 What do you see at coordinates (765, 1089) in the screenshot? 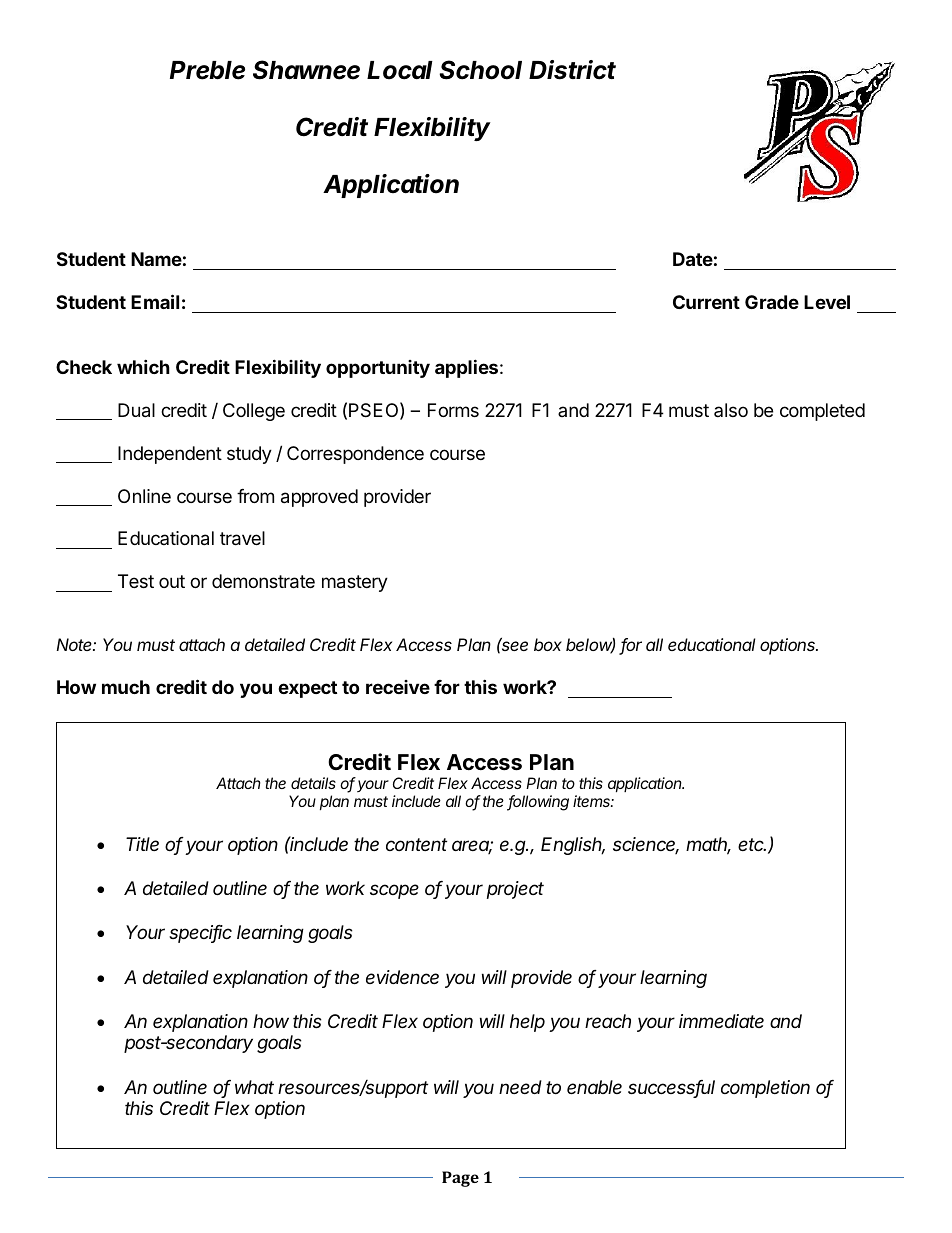
I see `completion` at bounding box center [765, 1089].
